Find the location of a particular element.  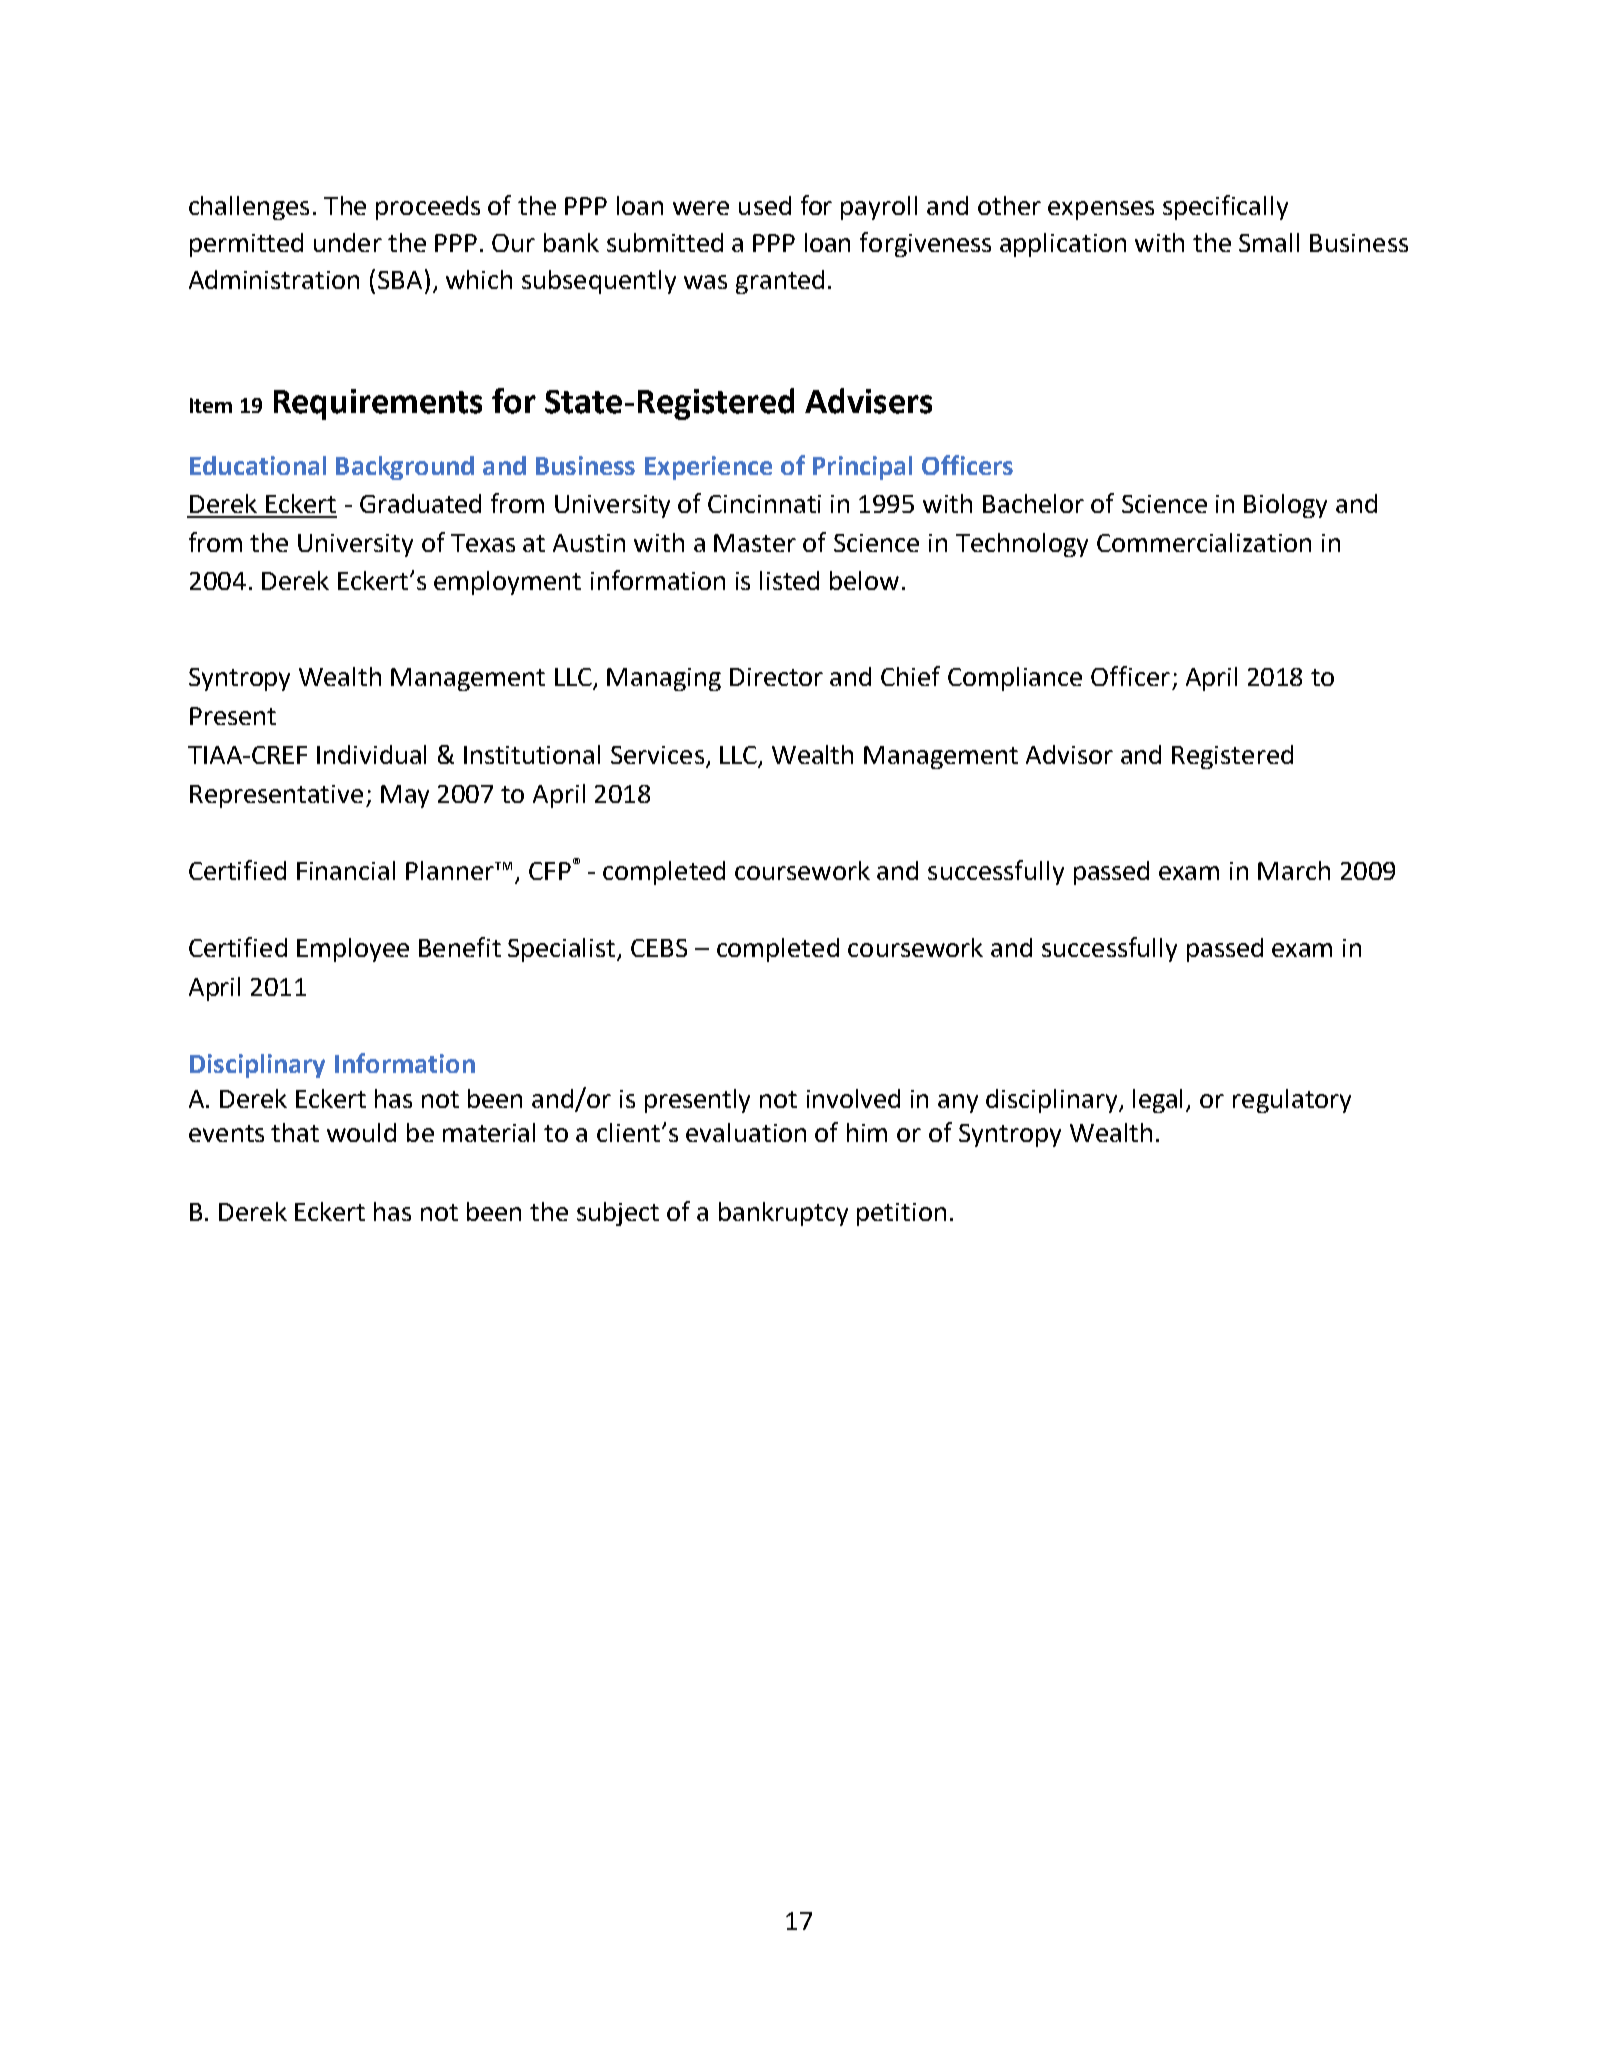

used is located at coordinates (765, 205).
